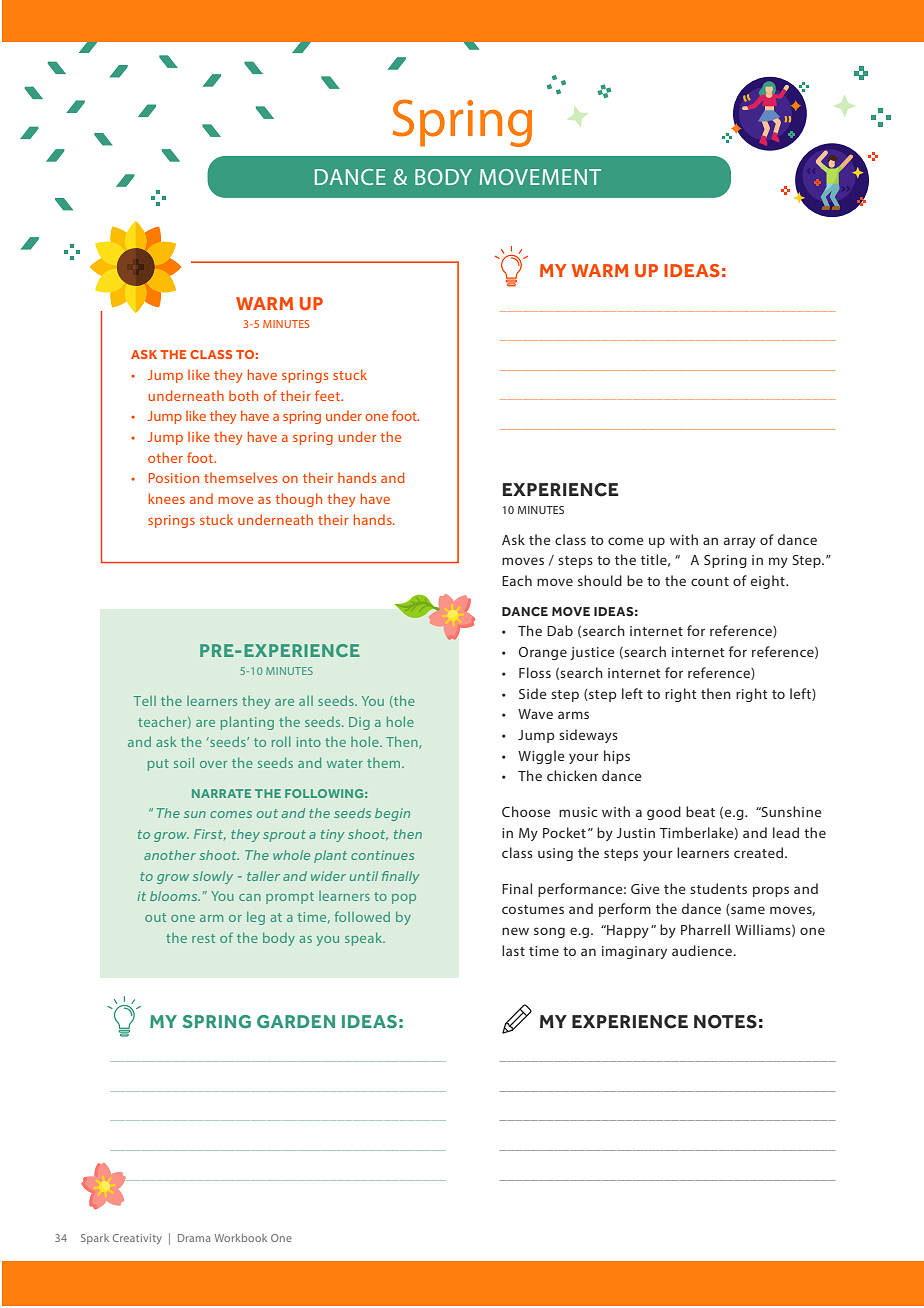 The width and height of the page is (924, 1308). Describe the element at coordinates (710, 581) in the page. I see `count` at that location.
